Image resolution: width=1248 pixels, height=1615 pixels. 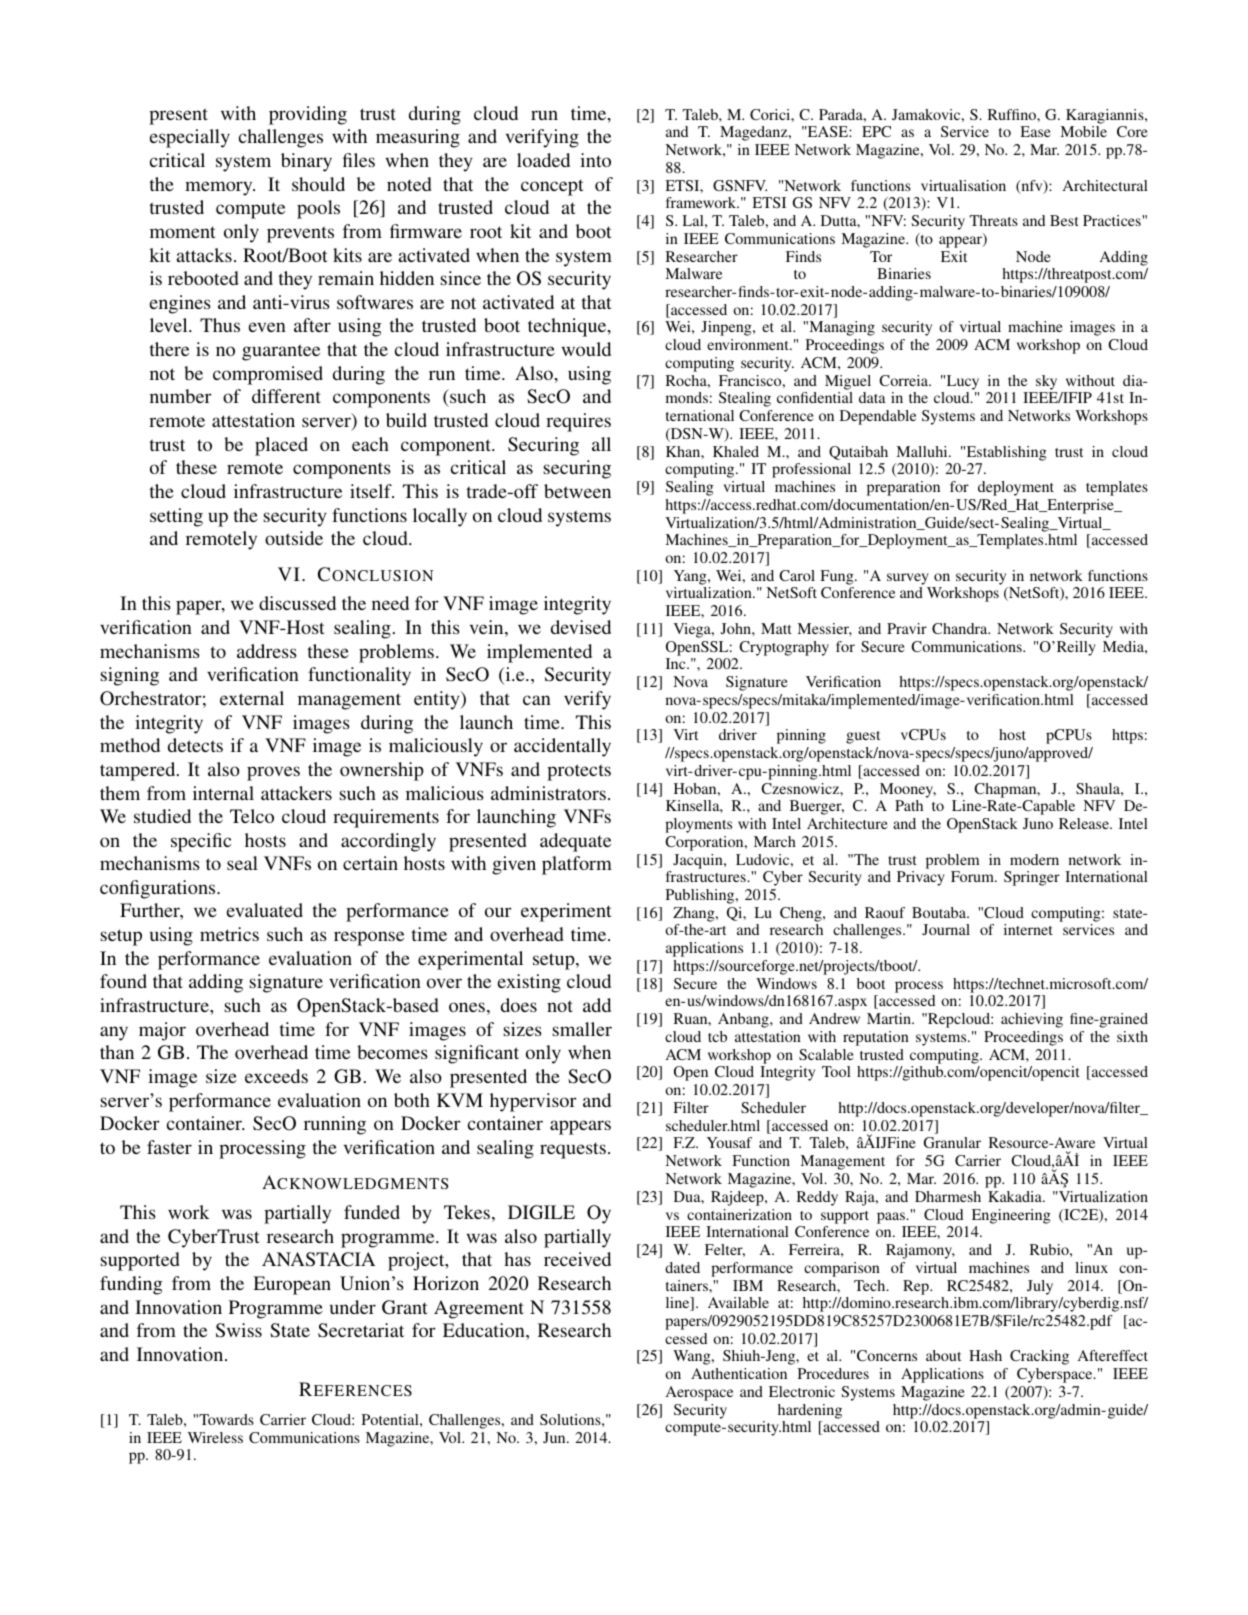 I want to click on especially, so click(x=190, y=138).
